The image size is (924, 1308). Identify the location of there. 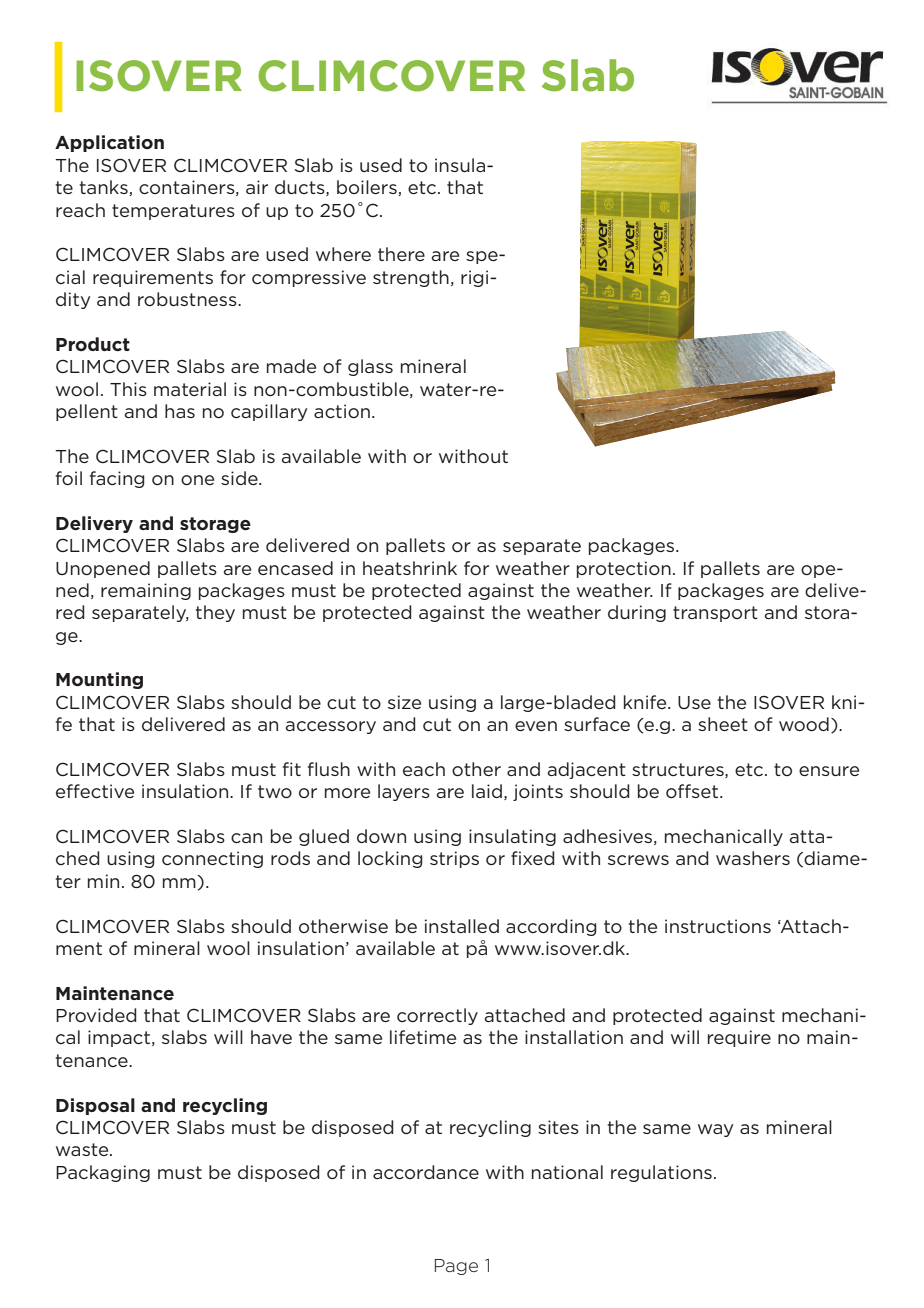
(401, 254).
